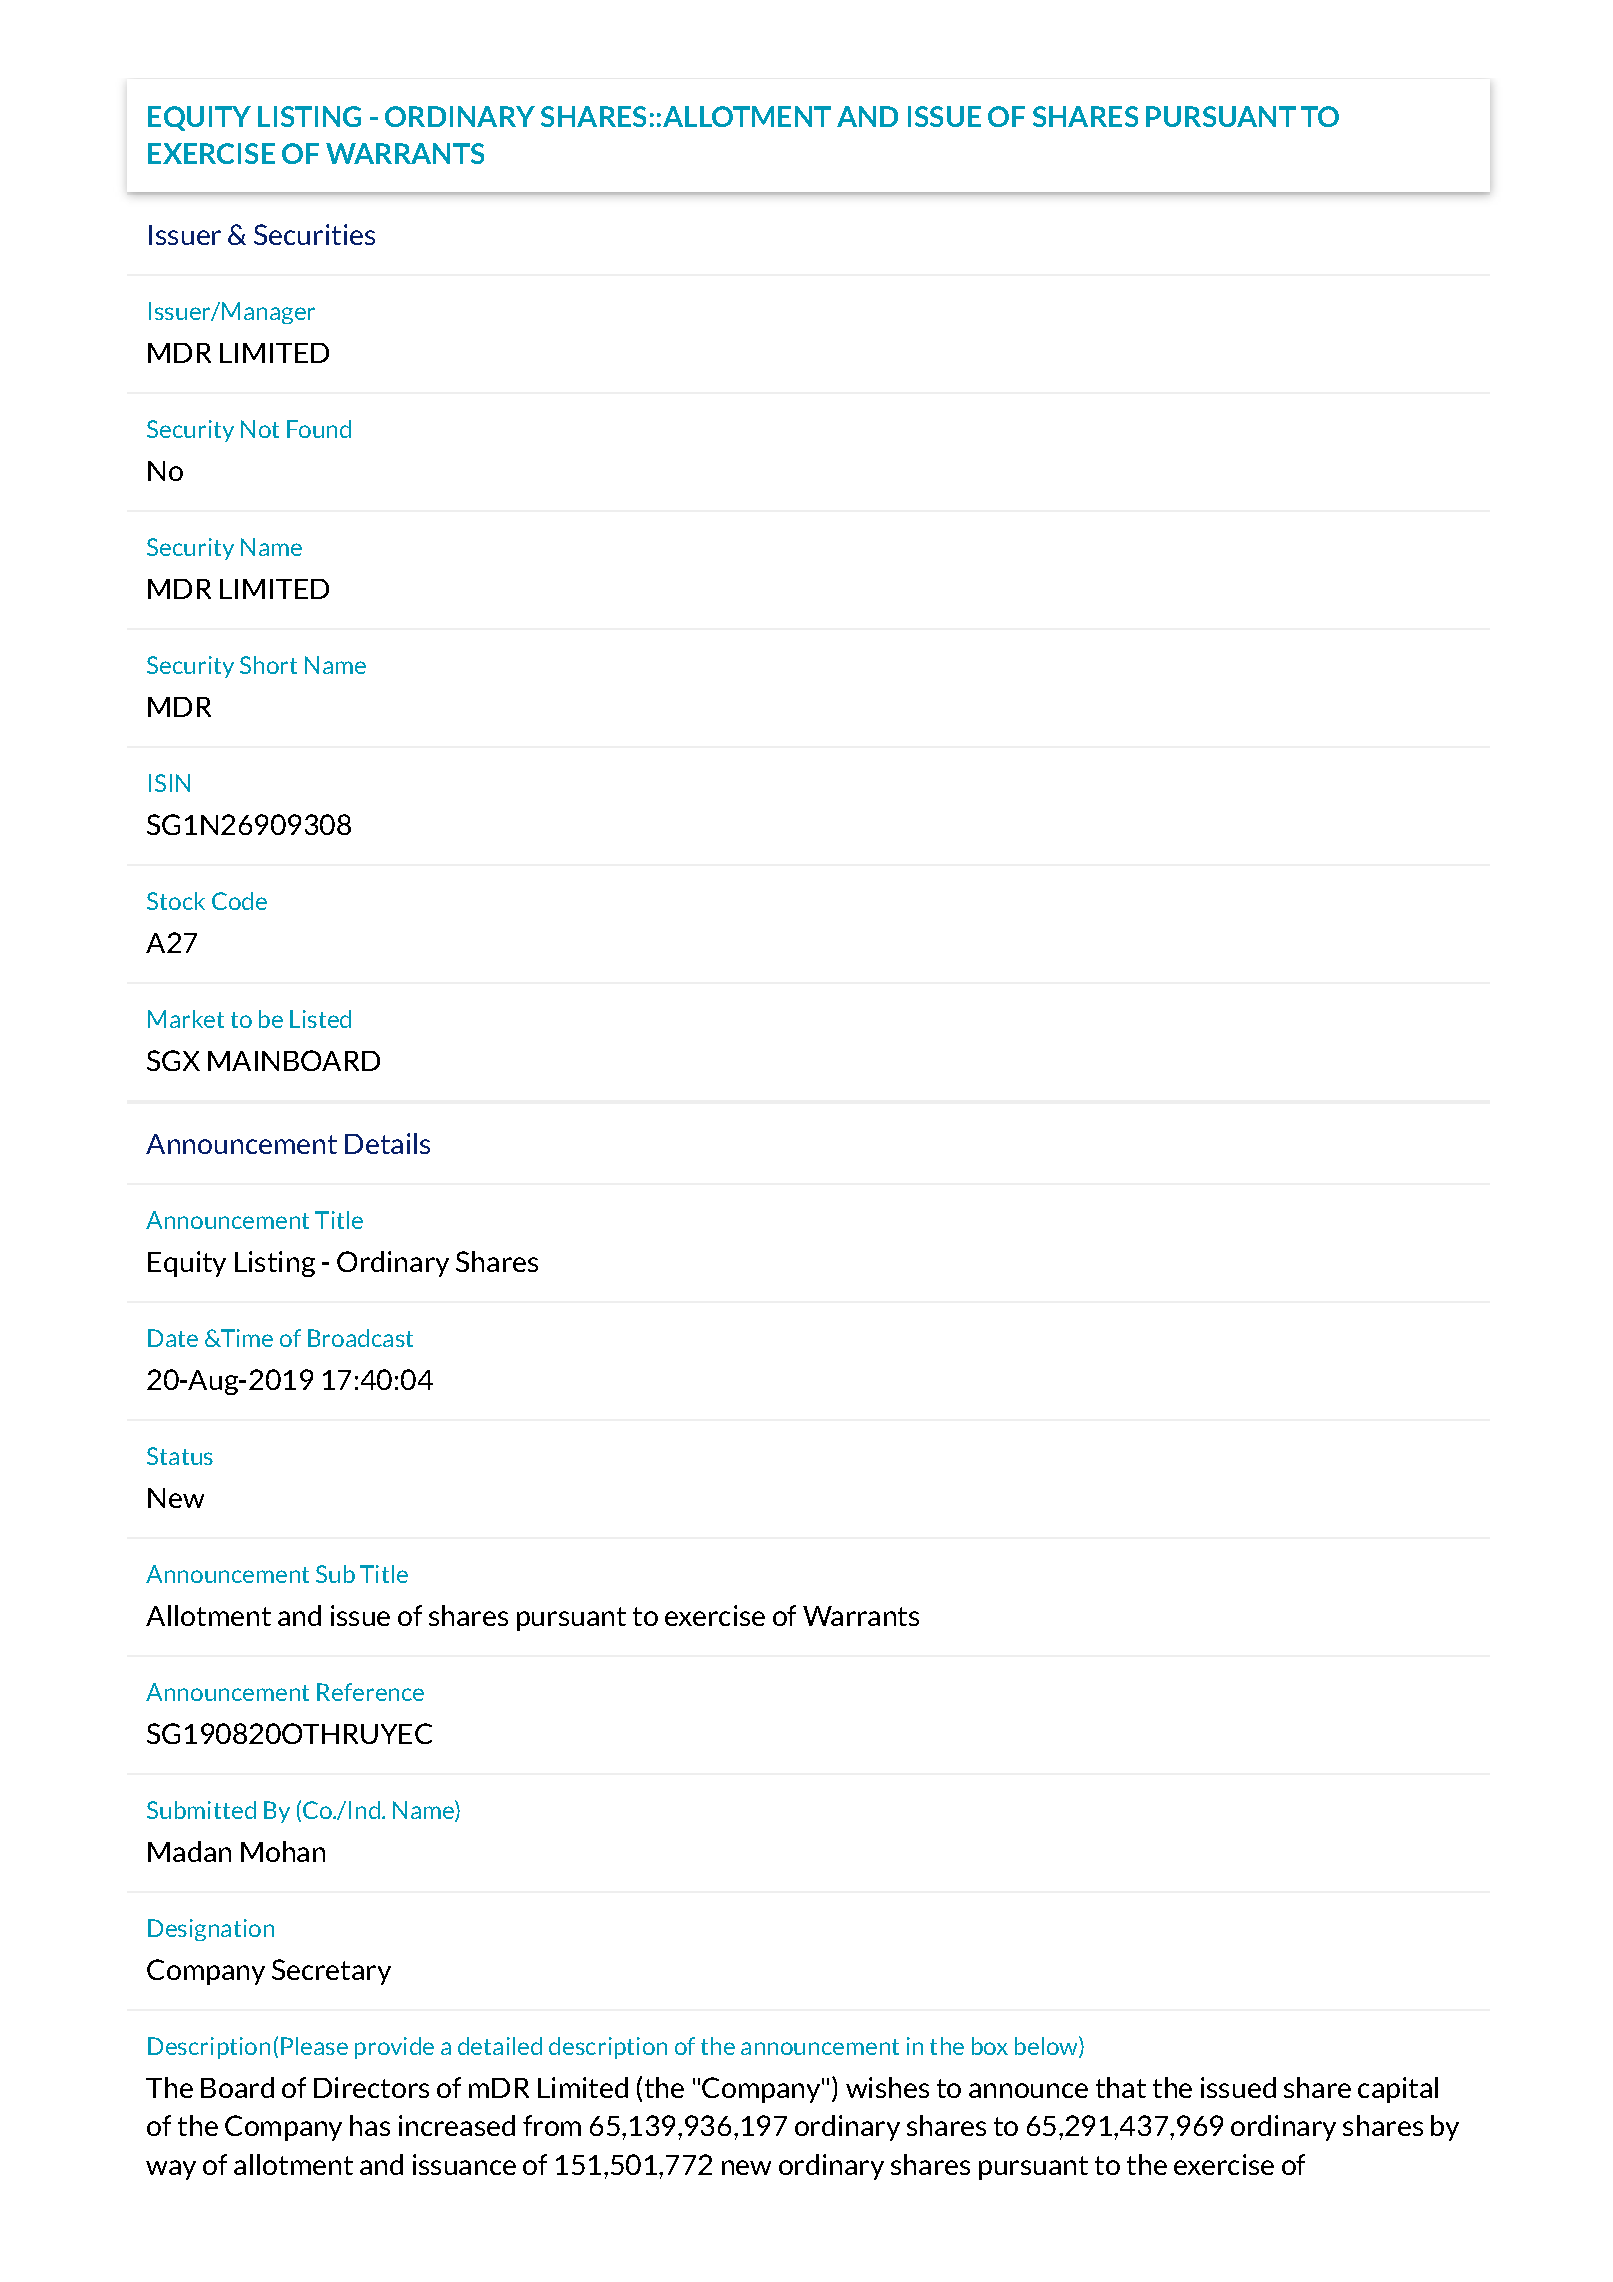  I want to click on Securities, so click(314, 234).
